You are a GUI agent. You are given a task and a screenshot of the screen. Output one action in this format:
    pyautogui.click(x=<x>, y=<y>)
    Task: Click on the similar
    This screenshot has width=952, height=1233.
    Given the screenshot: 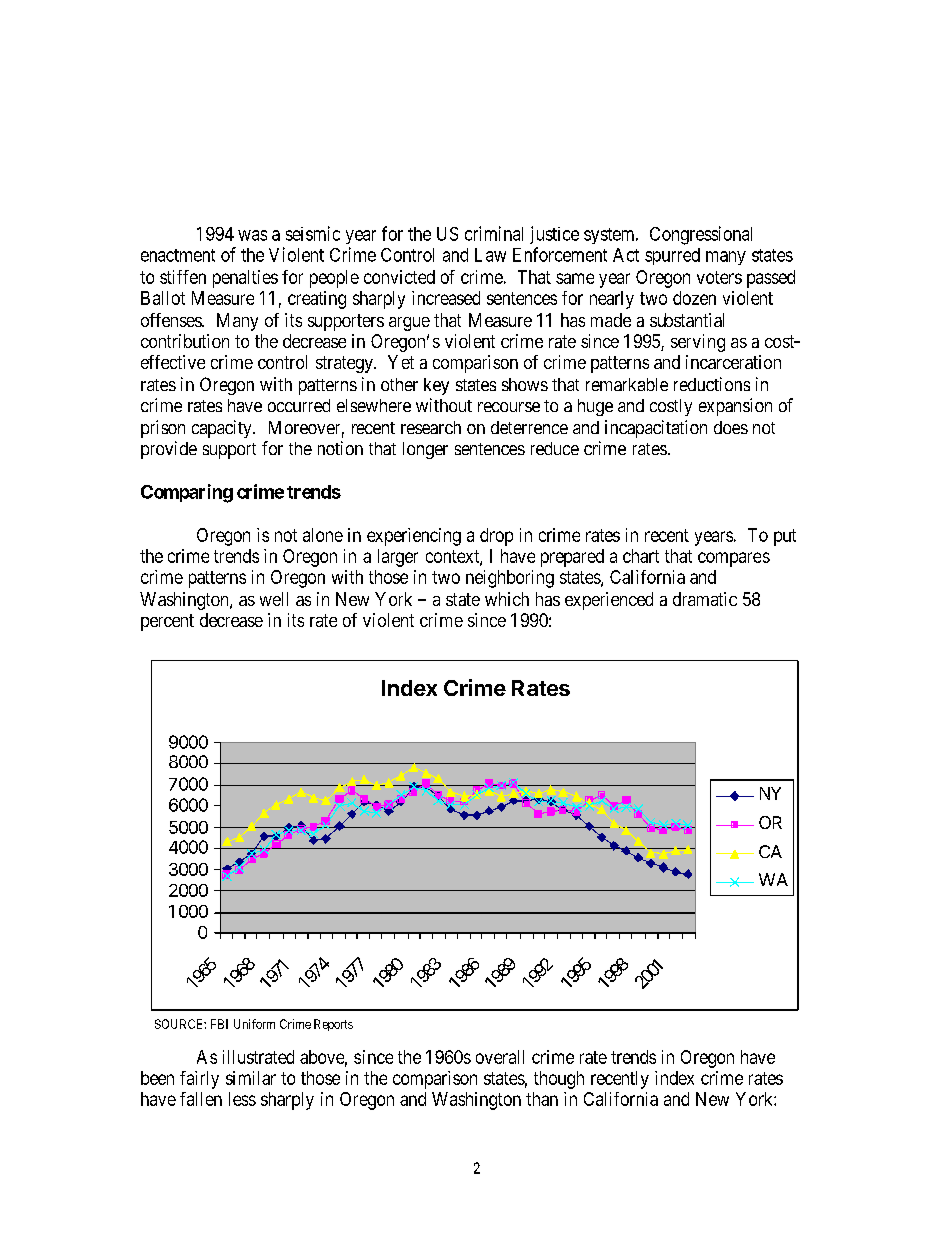 What is the action you would take?
    pyautogui.click(x=251, y=1078)
